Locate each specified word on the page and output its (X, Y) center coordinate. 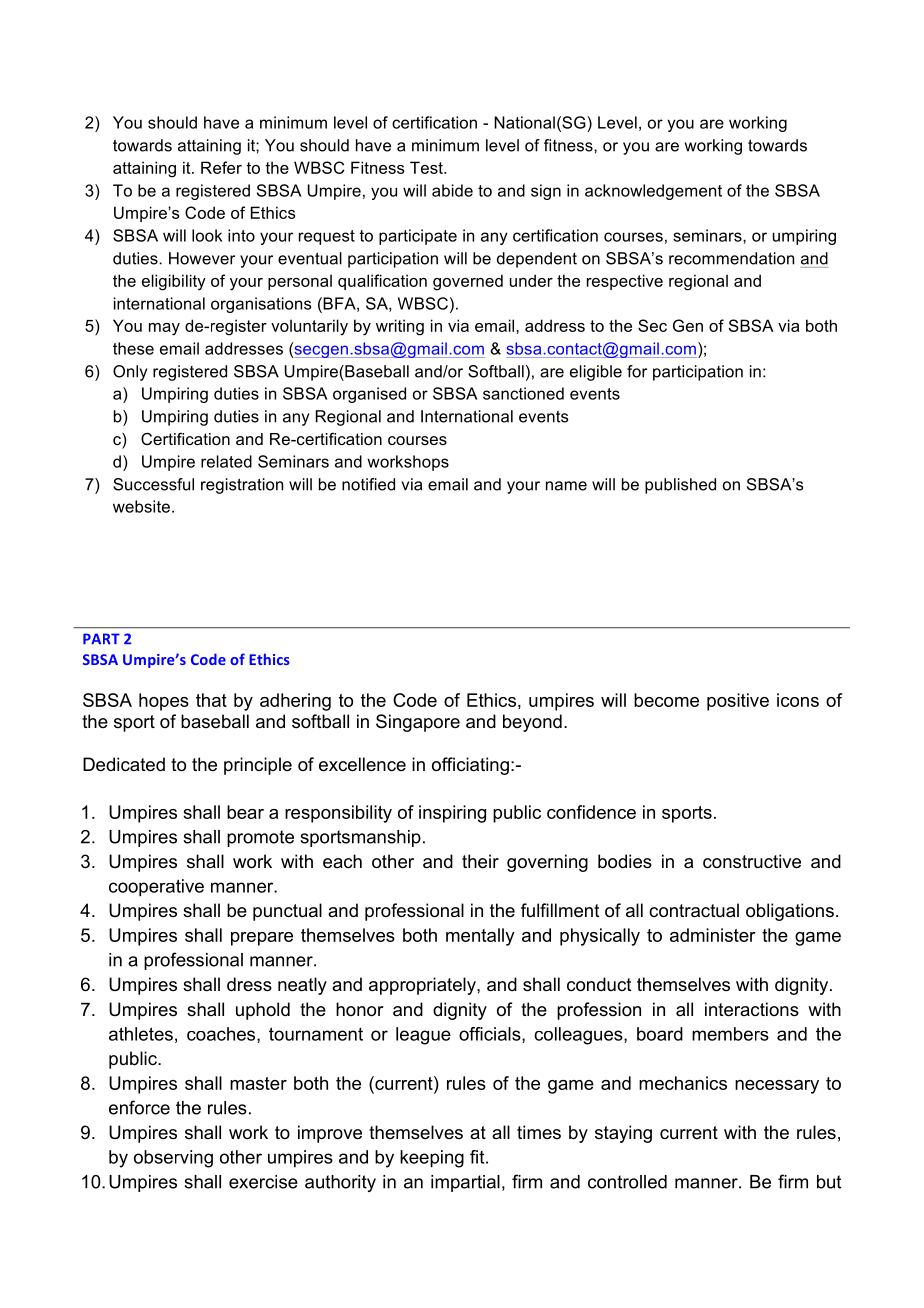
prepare (262, 939)
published (680, 486)
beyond (532, 723)
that (211, 700)
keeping (432, 1159)
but (829, 1182)
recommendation (731, 258)
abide (452, 190)
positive (738, 702)
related (226, 461)
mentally (480, 937)
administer (713, 935)
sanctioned (523, 393)
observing (173, 1159)
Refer (221, 167)
